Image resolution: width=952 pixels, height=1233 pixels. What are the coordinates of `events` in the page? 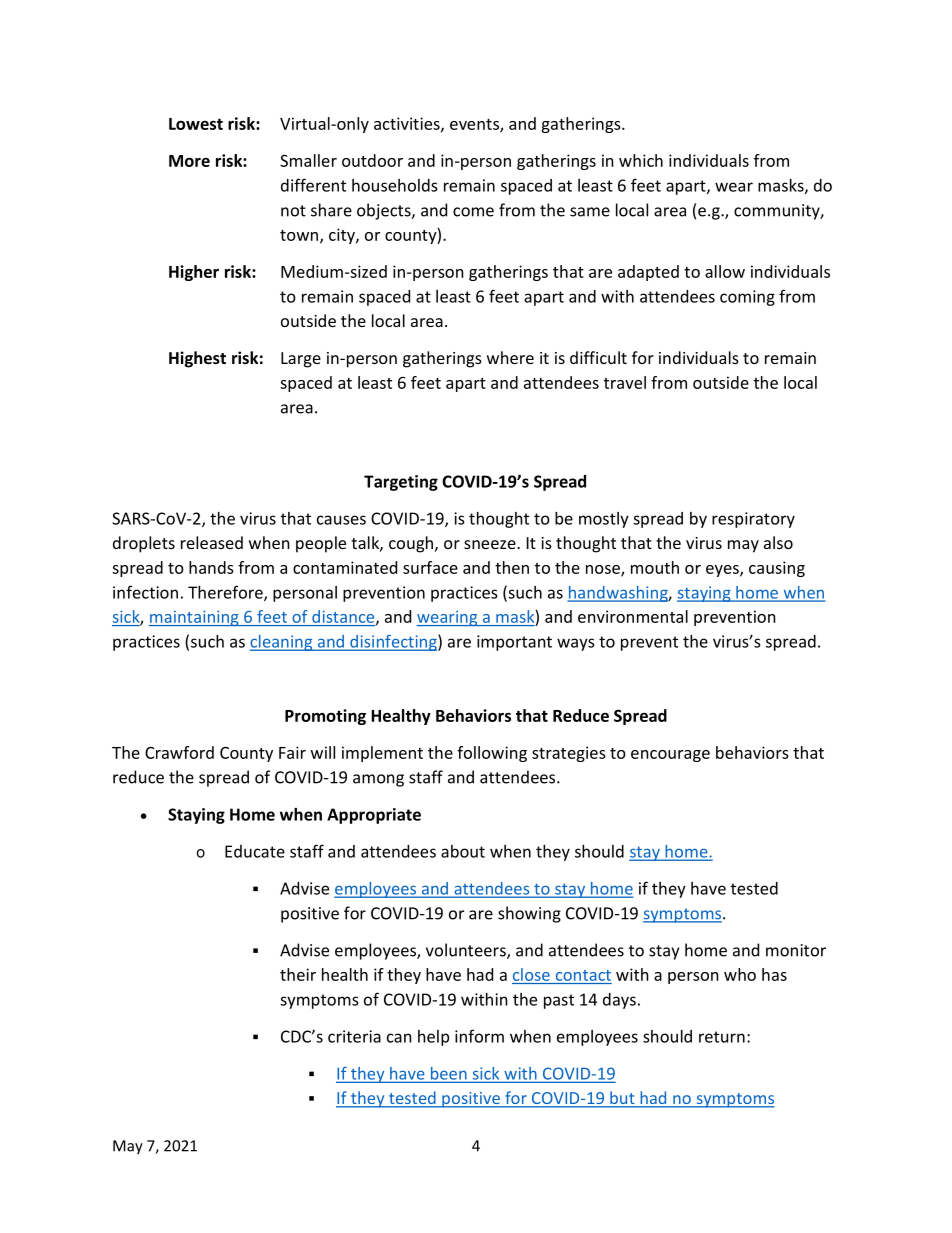 It's located at (475, 125).
